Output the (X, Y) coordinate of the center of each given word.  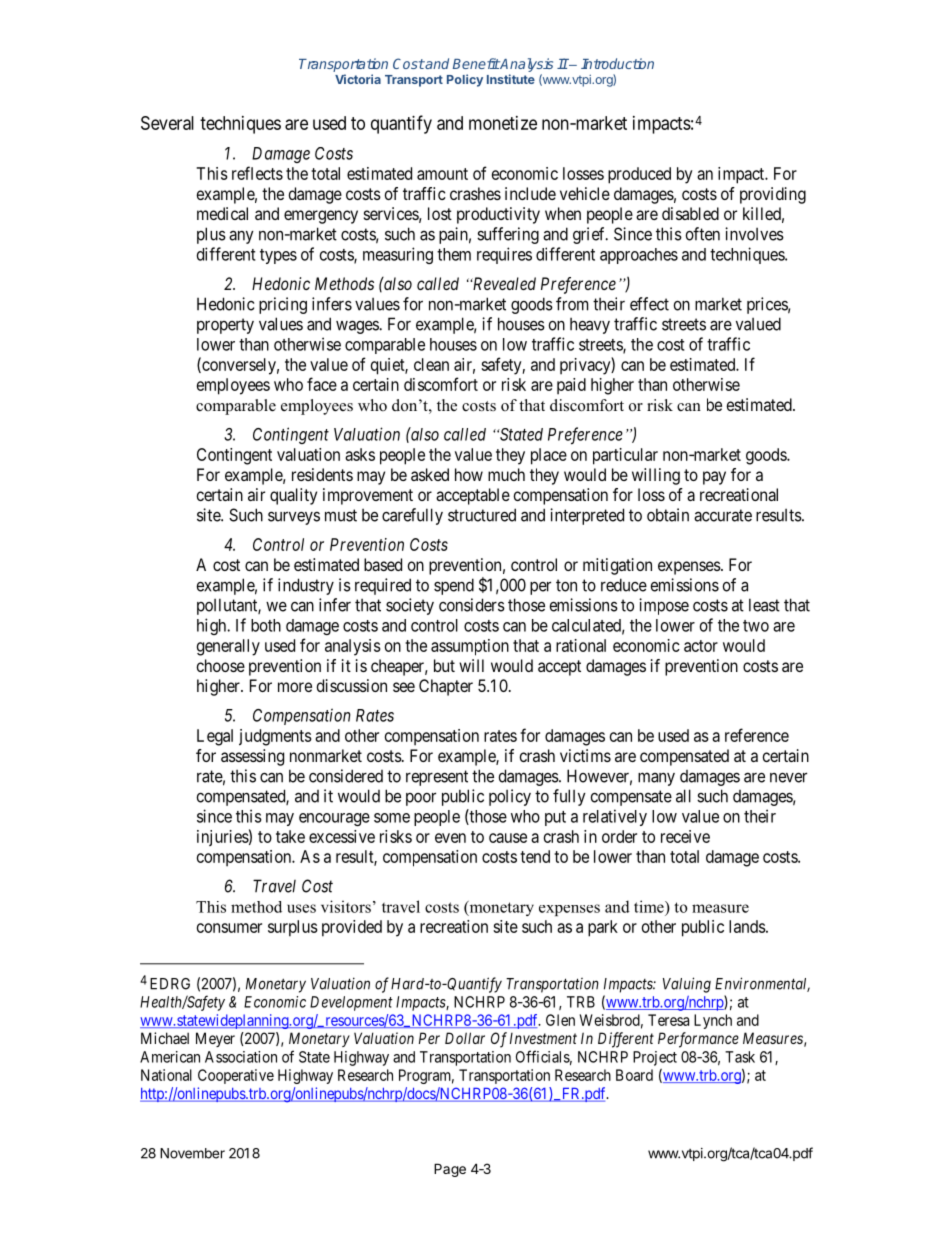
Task (740, 1057)
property (225, 326)
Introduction (617, 63)
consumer (229, 928)
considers (472, 605)
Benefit (476, 63)
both (266, 625)
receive (685, 836)
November (192, 1153)
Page (450, 1170)
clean (431, 364)
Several (167, 123)
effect (649, 304)
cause (508, 838)
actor (701, 646)
